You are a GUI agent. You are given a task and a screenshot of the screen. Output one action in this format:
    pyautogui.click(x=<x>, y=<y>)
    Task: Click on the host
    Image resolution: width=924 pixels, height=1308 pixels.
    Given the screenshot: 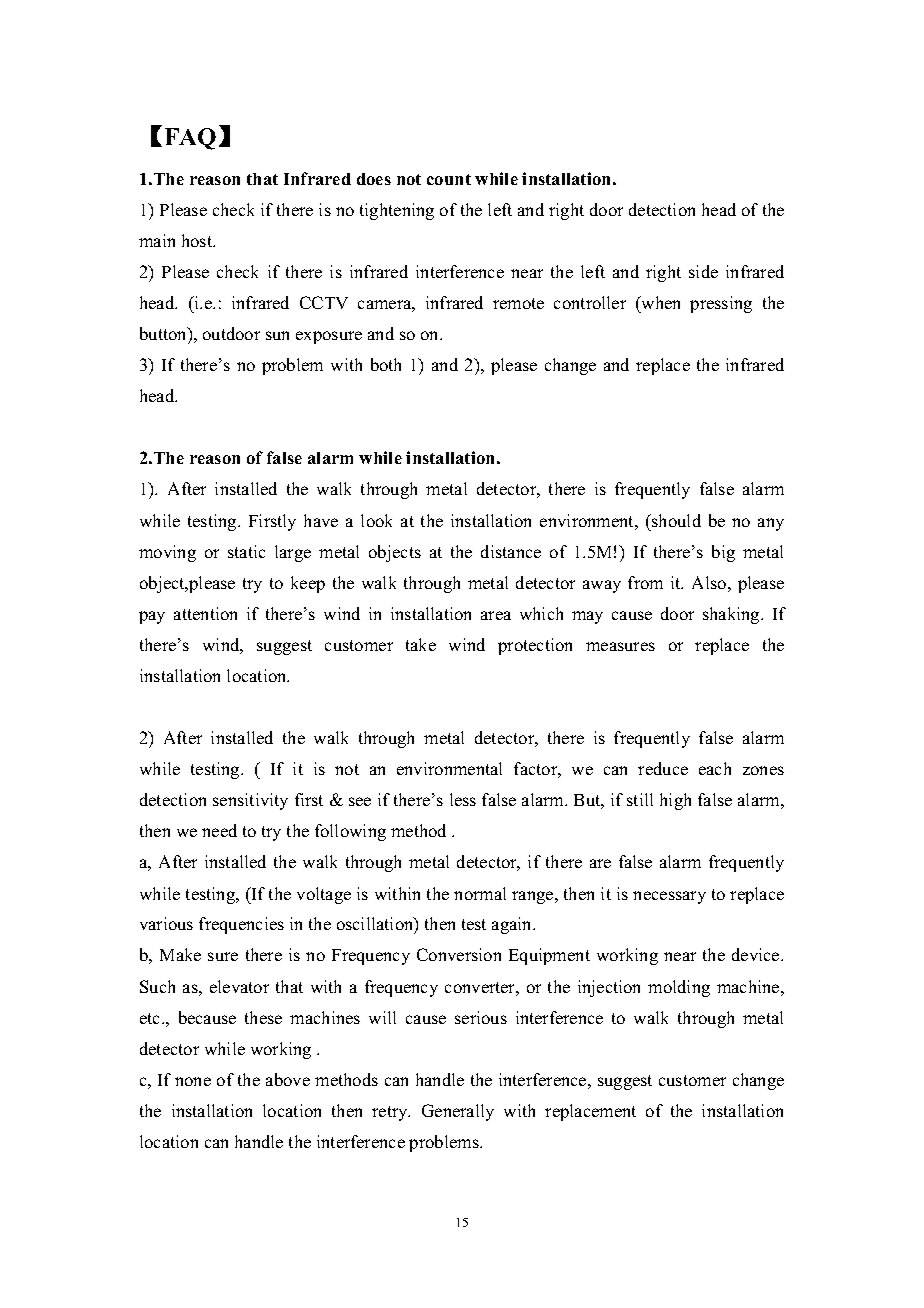 What is the action you would take?
    pyautogui.click(x=198, y=240)
